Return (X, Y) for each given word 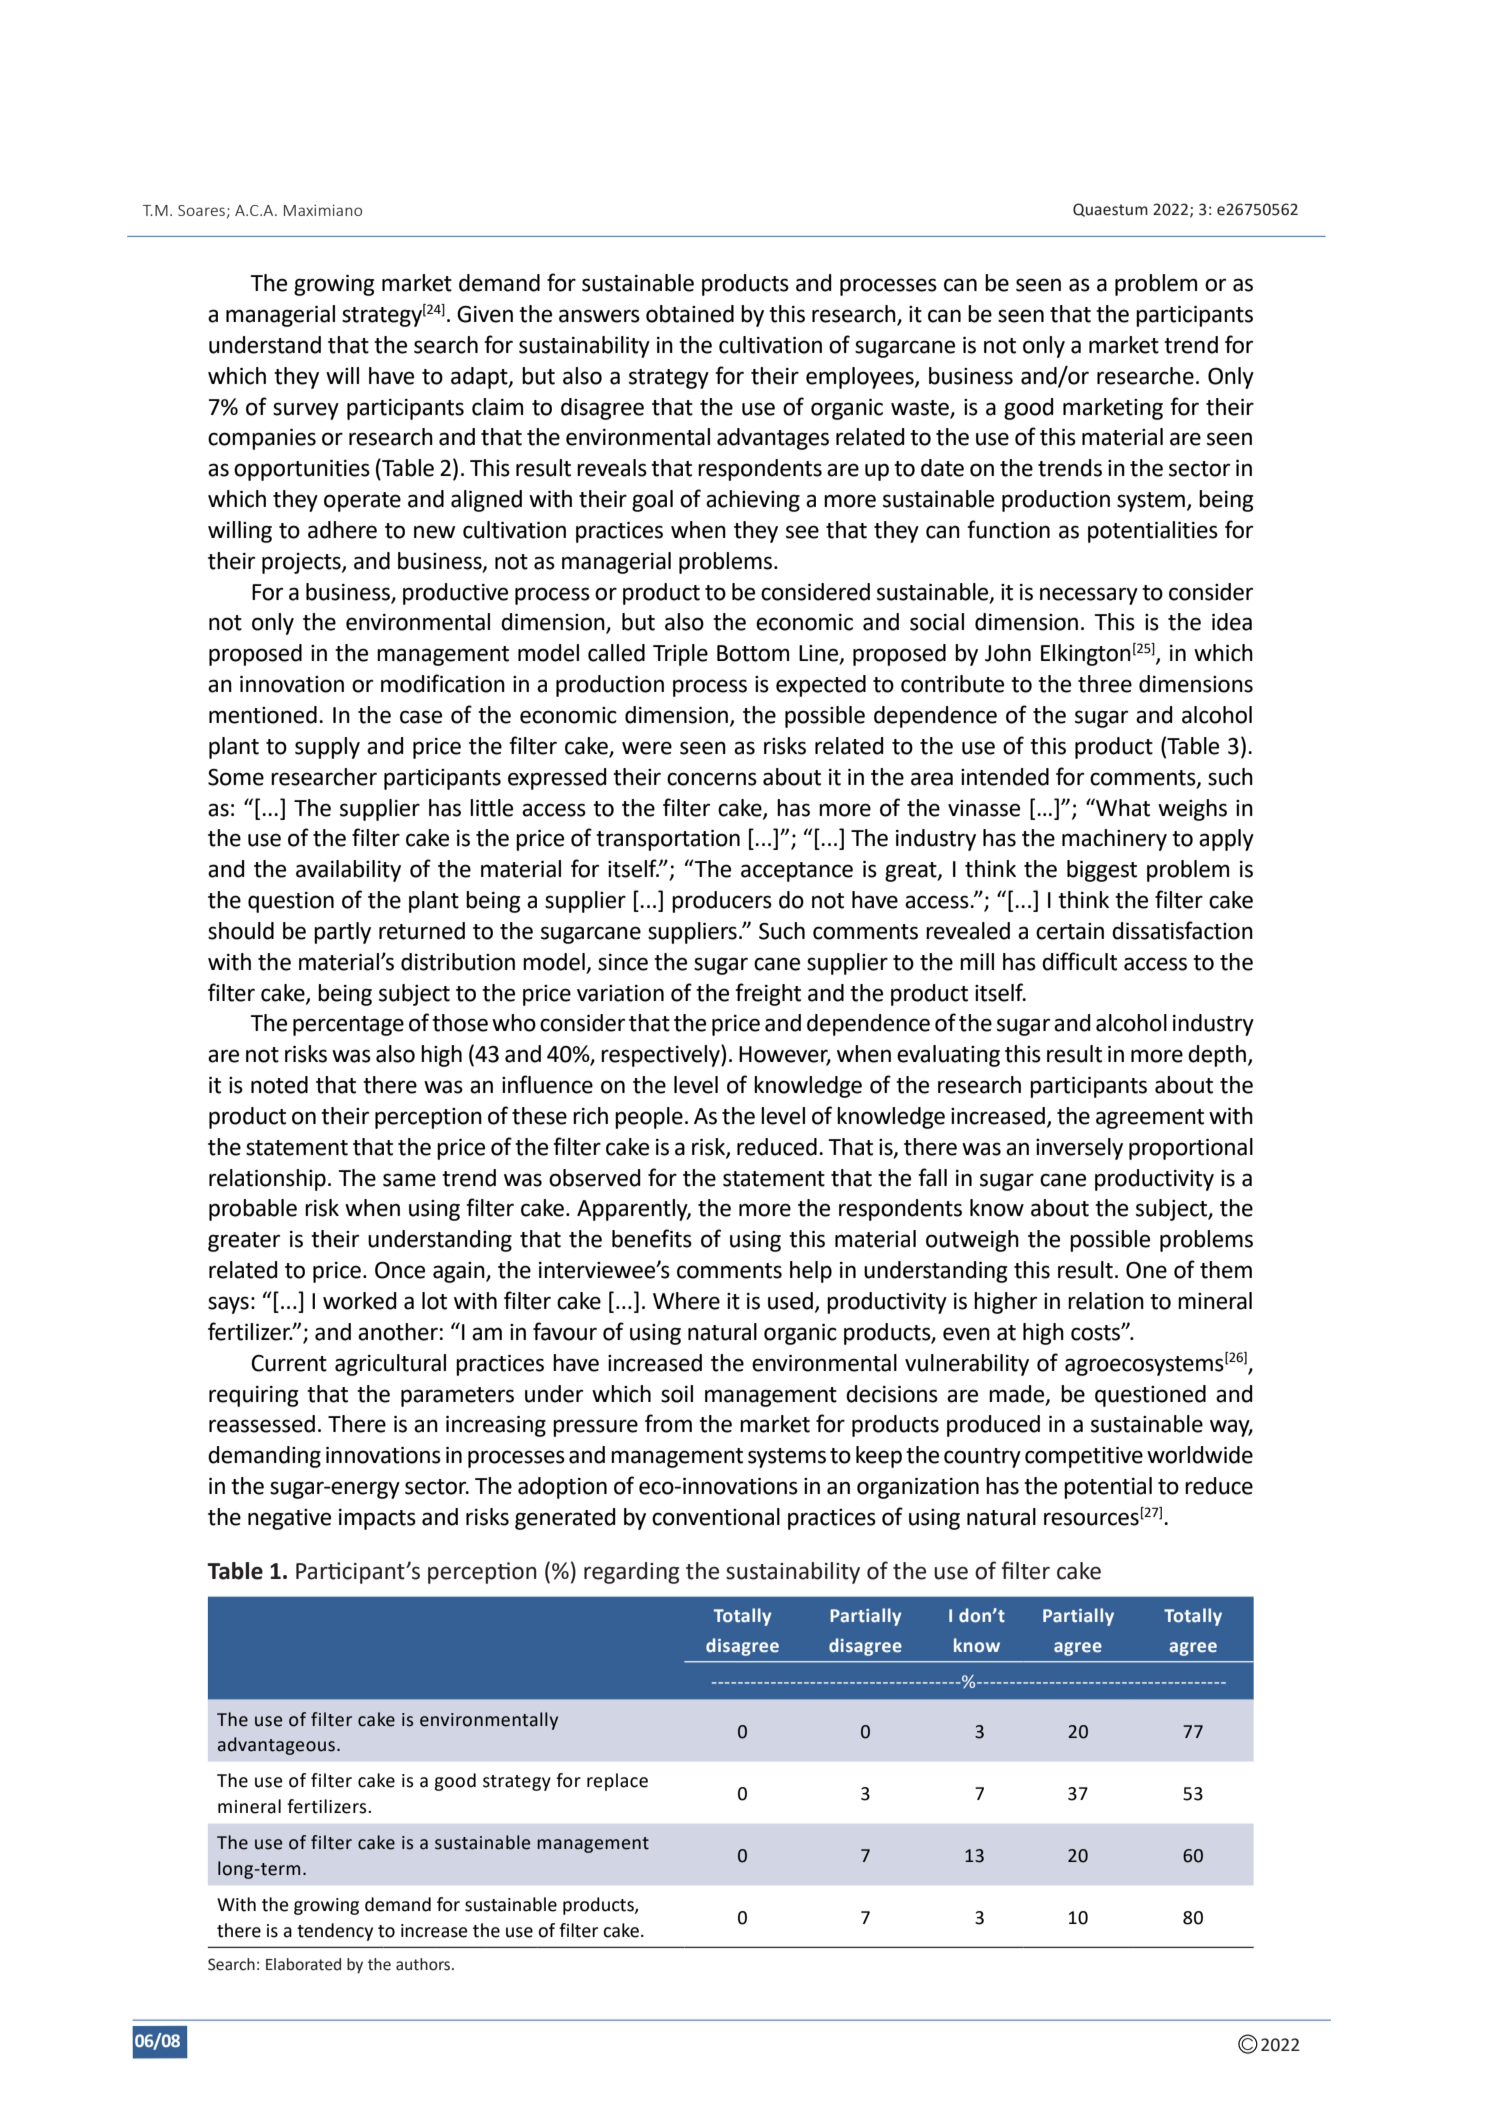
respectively (661, 1056)
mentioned (263, 715)
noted (279, 1085)
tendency (335, 1932)
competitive (1084, 1457)
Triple (680, 655)
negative (289, 1519)
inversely (1079, 1149)
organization (918, 1488)
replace (617, 1782)
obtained (690, 314)
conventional (716, 1517)
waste (920, 408)
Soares (201, 210)
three (1105, 684)
